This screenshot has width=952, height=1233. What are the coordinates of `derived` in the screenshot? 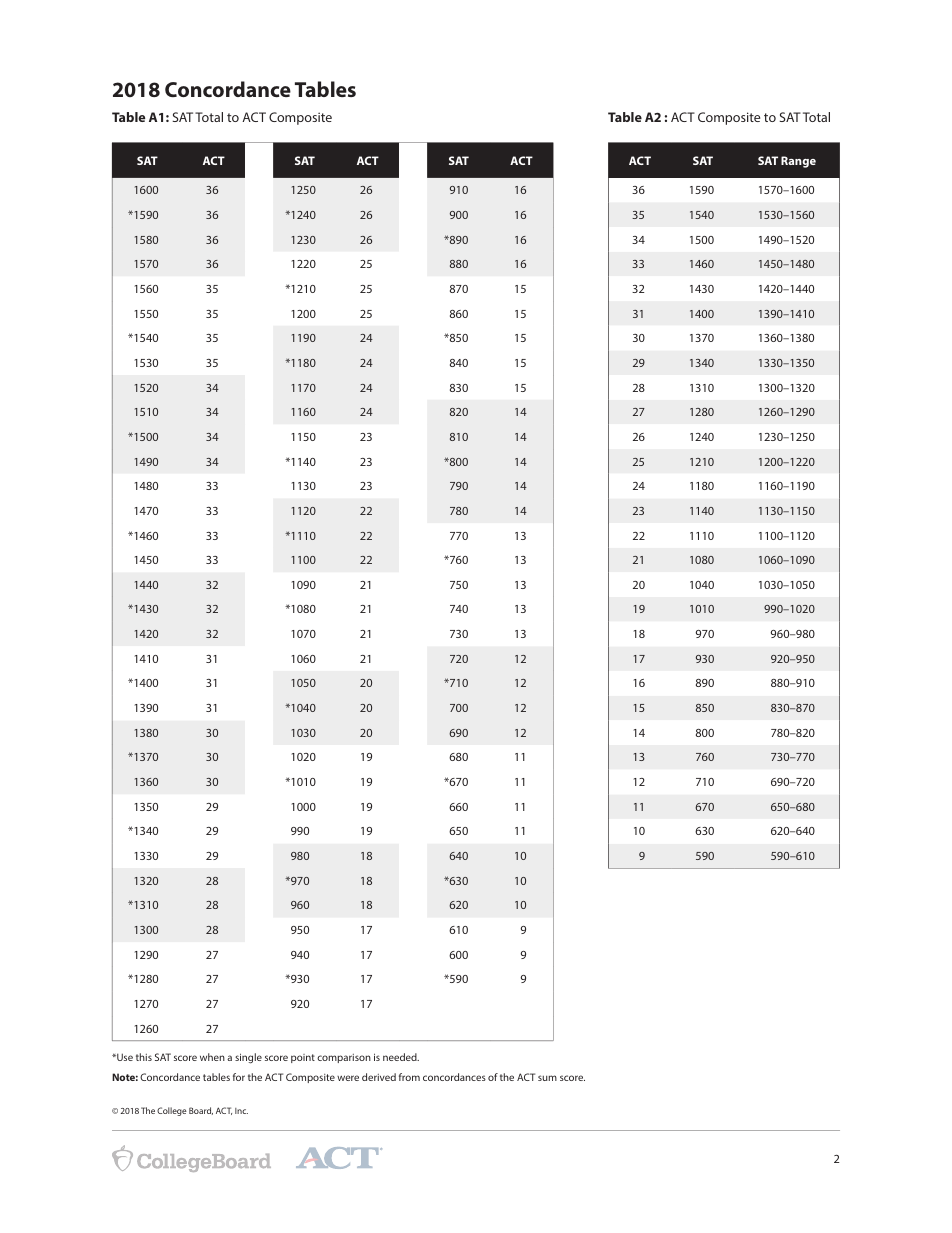 It's located at (379, 1077).
